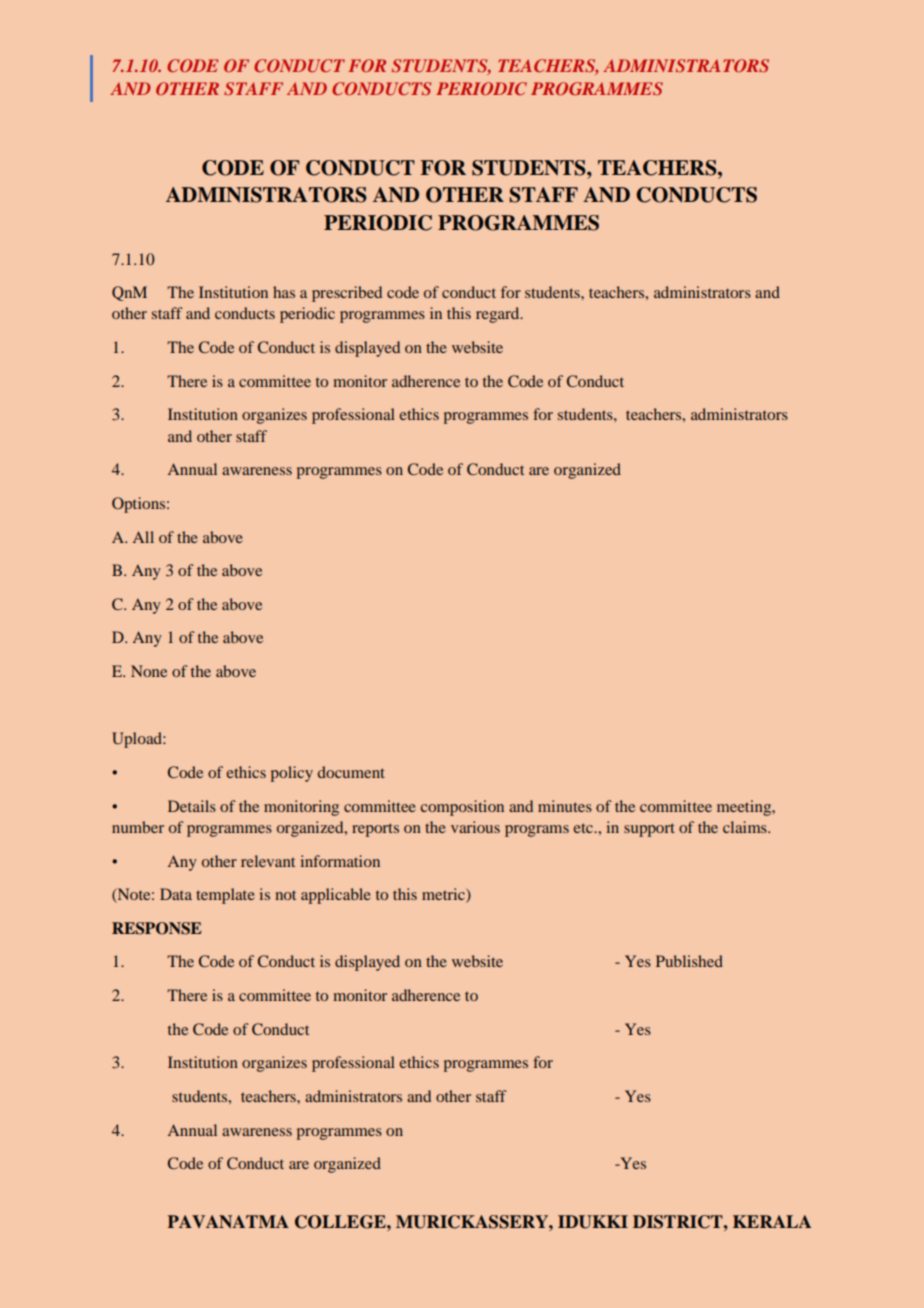  I want to click on Published, so click(689, 961).
